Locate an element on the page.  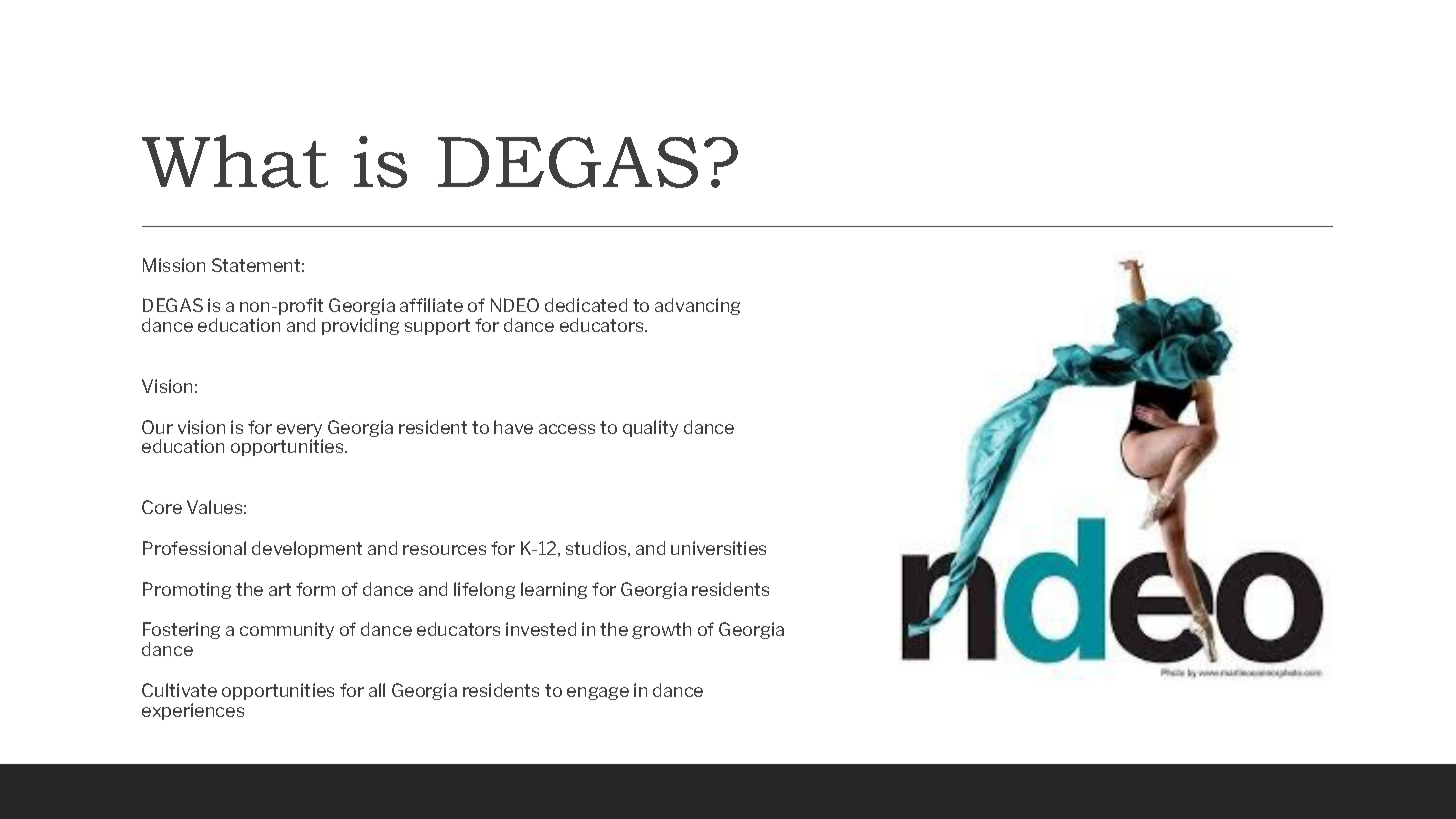
dedicated is located at coordinates (586, 305).
